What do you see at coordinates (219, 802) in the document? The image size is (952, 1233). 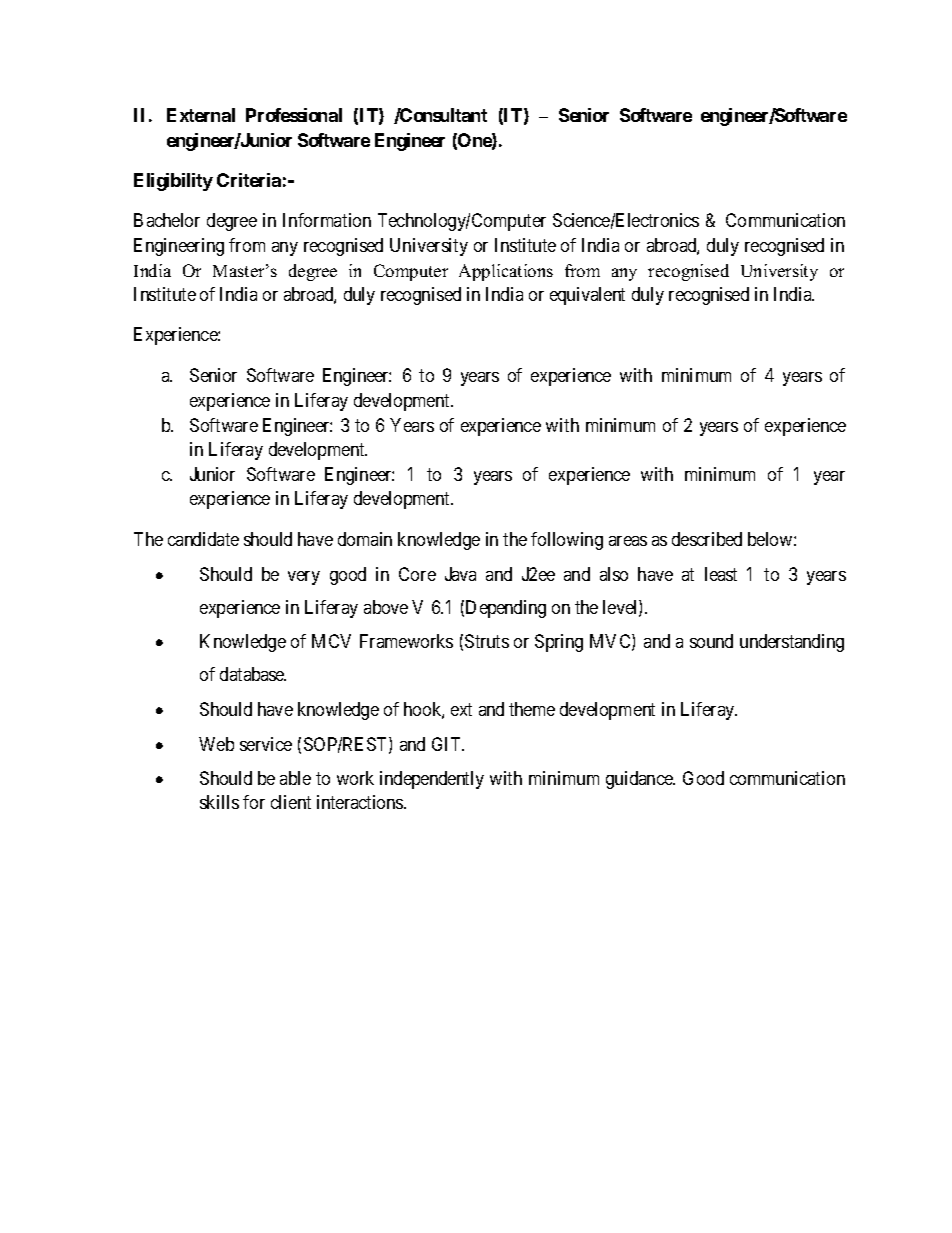 I see `skills` at bounding box center [219, 802].
